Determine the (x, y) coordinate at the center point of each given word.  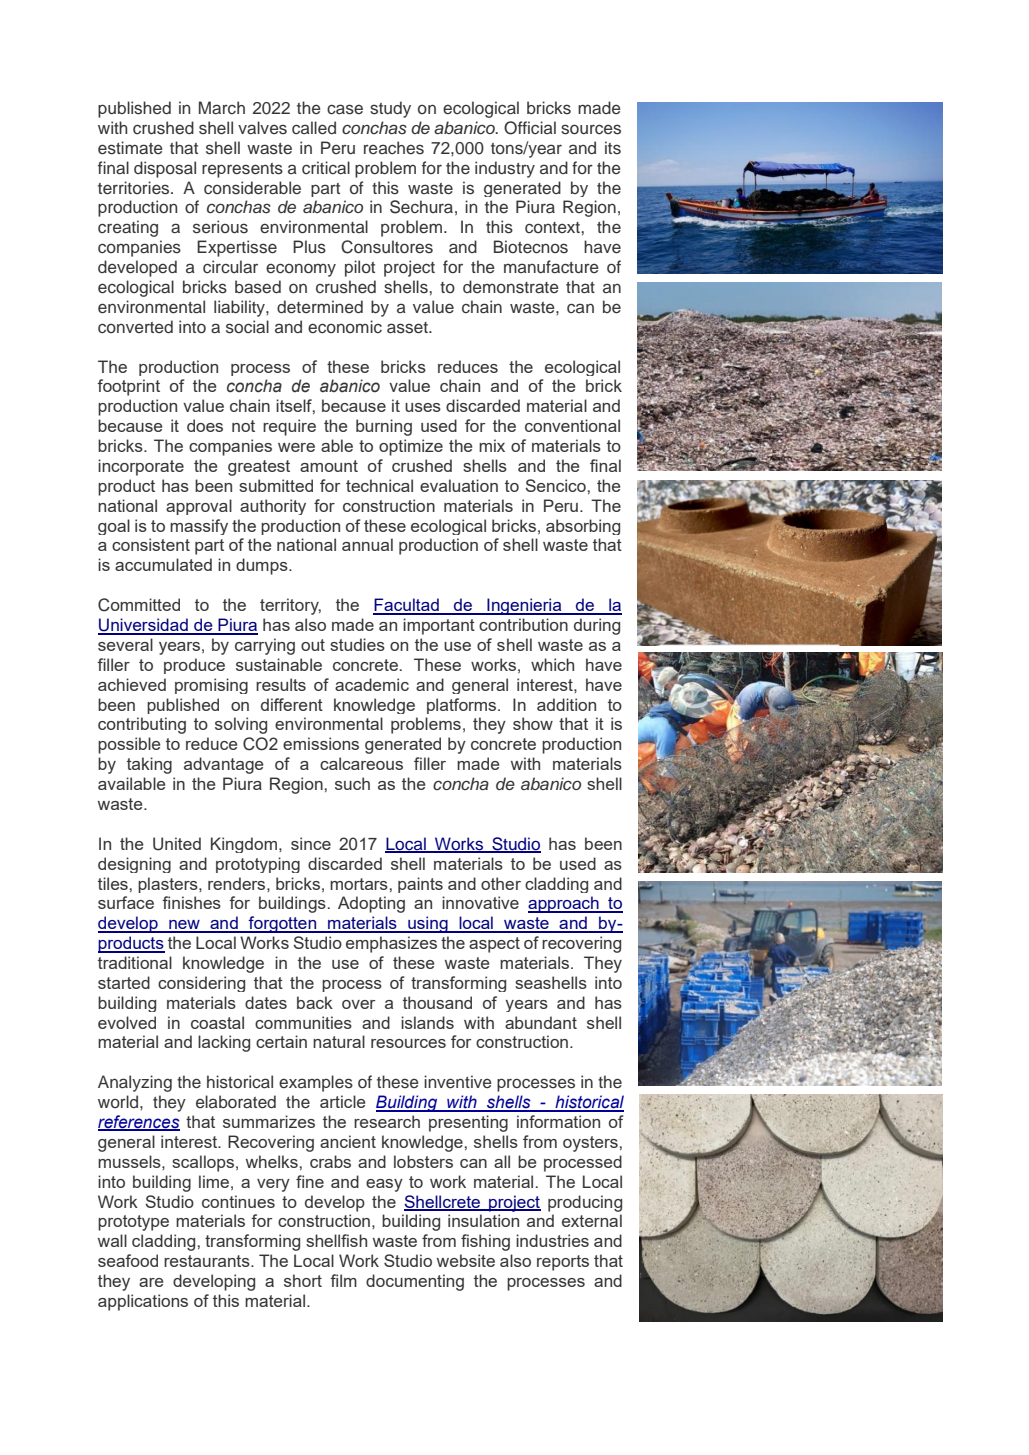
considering (201, 984)
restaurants (208, 1261)
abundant (541, 1022)
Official (530, 128)
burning (384, 427)
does (205, 425)
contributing (142, 725)
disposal (165, 169)
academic (372, 684)
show (533, 723)
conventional (572, 425)
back (315, 1002)
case (345, 109)
